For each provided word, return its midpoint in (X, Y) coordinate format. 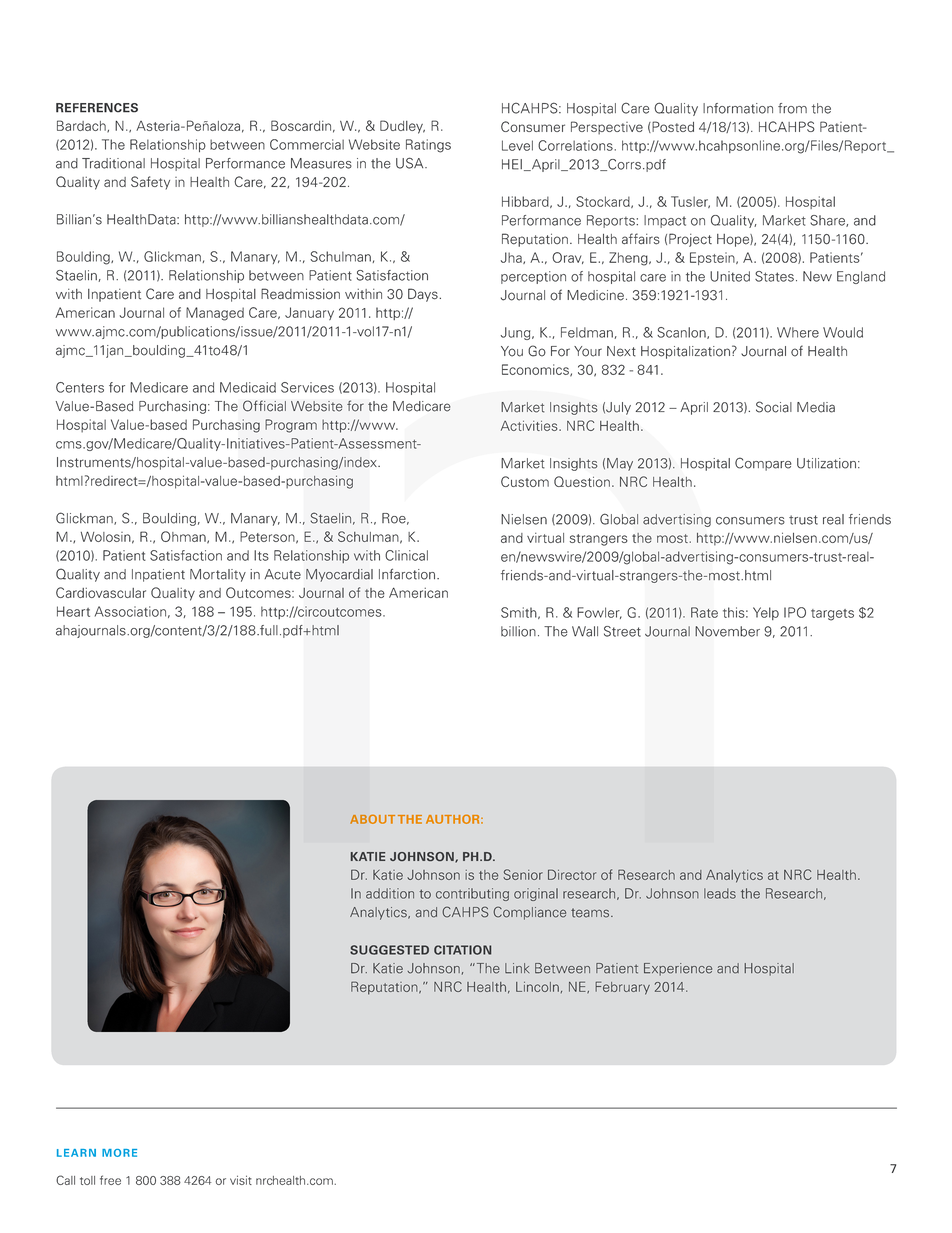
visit (241, 1180)
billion (518, 631)
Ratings (428, 146)
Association (130, 611)
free (110, 1180)
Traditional (113, 163)
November (727, 631)
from (792, 108)
